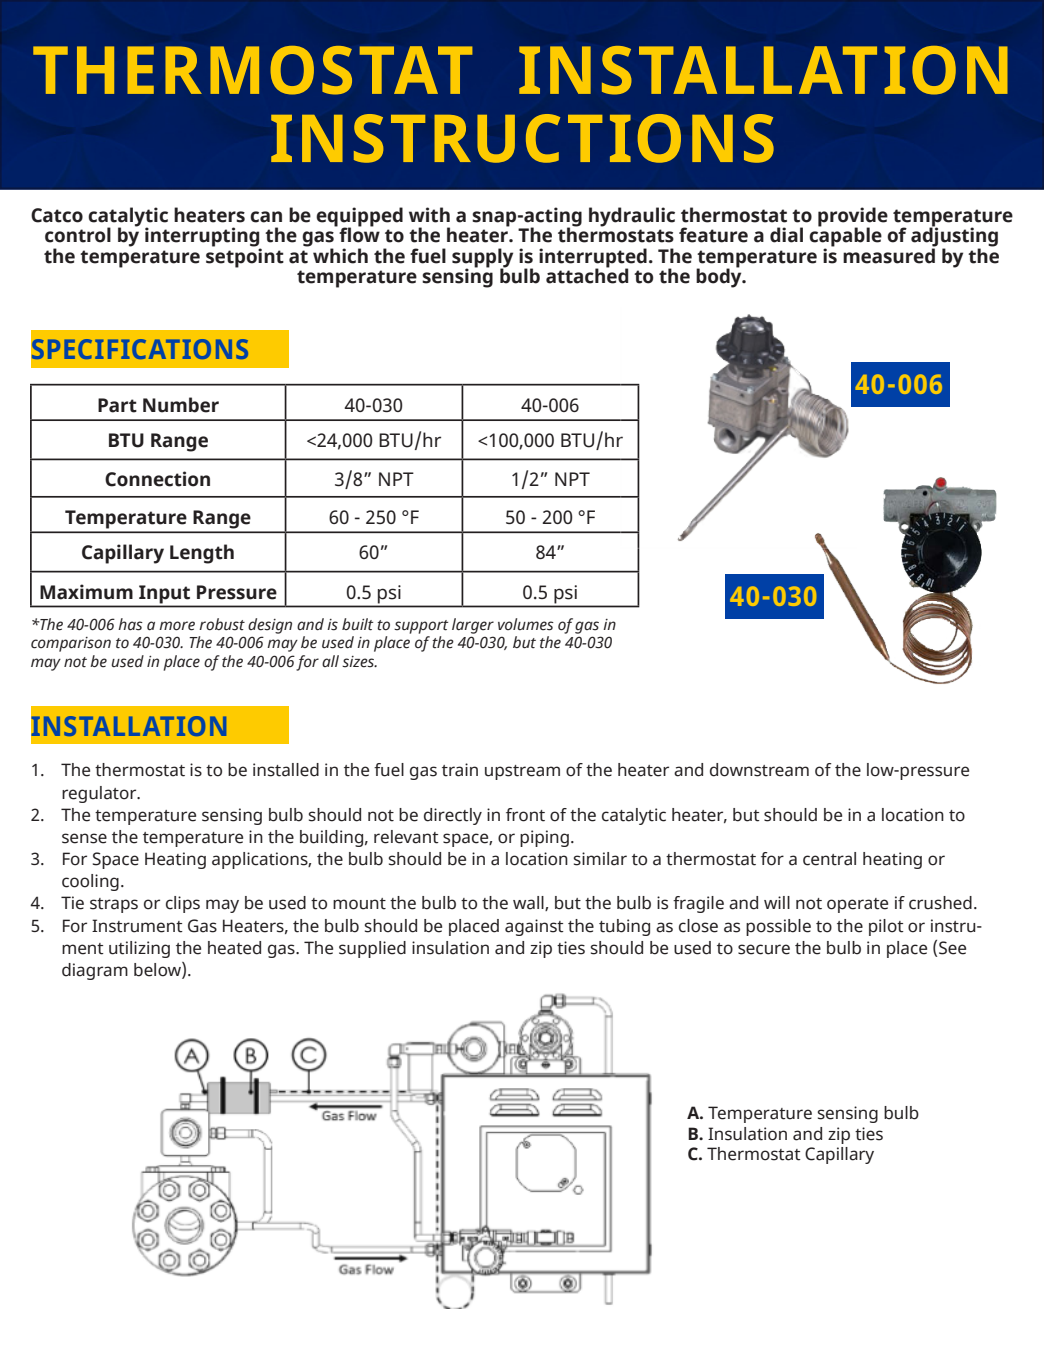 Image resolution: width=1044 pixels, height=1351 pixels. What do you see at coordinates (482, 259) in the screenshot?
I see `supply` at bounding box center [482, 259].
